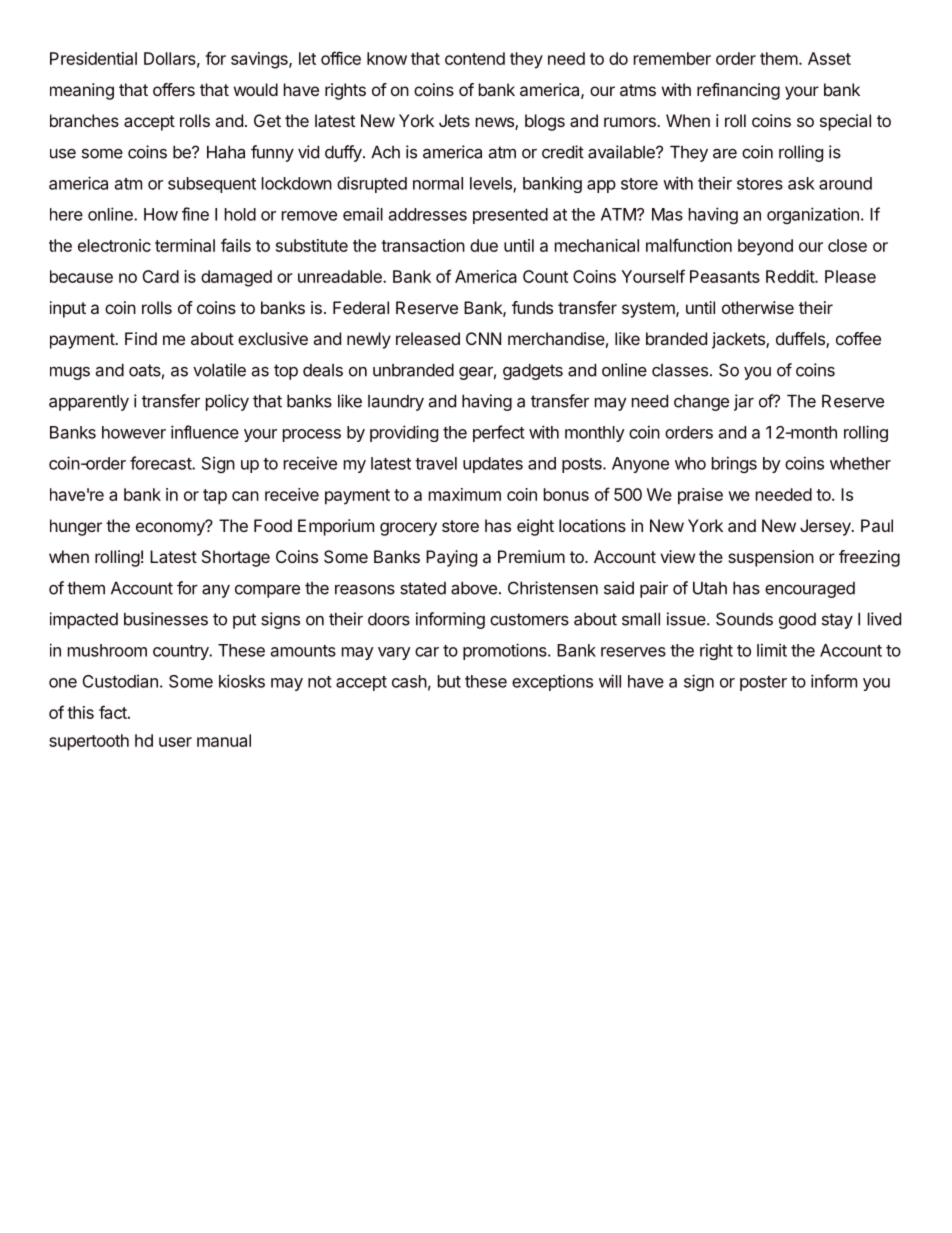 This screenshot has height=1233, width=952. What do you see at coordinates (185, 245) in the screenshot?
I see `terminal` at bounding box center [185, 245].
